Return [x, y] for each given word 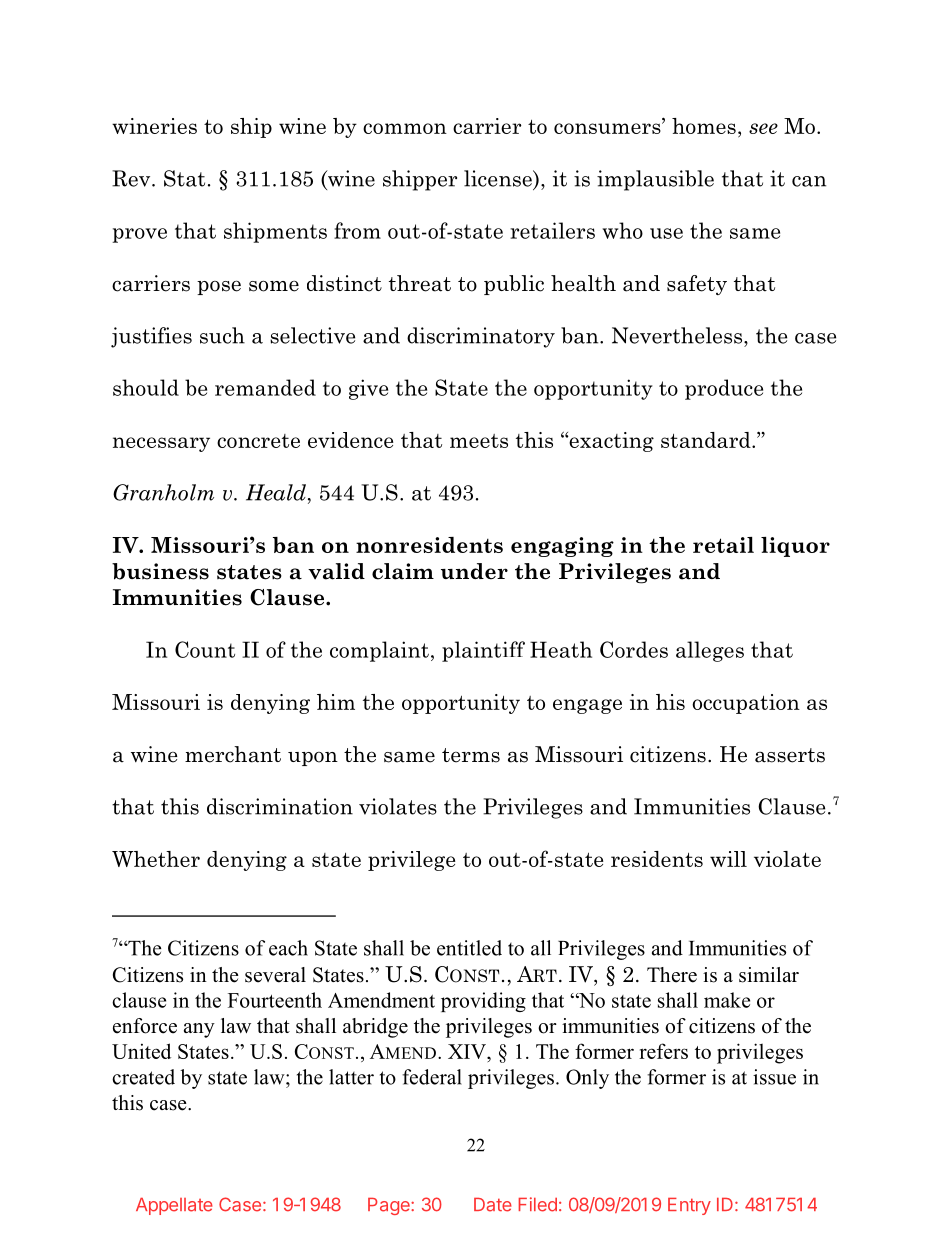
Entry [689, 1206]
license [499, 178]
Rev [132, 178]
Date [493, 1205]
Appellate [174, 1206]
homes [704, 126]
